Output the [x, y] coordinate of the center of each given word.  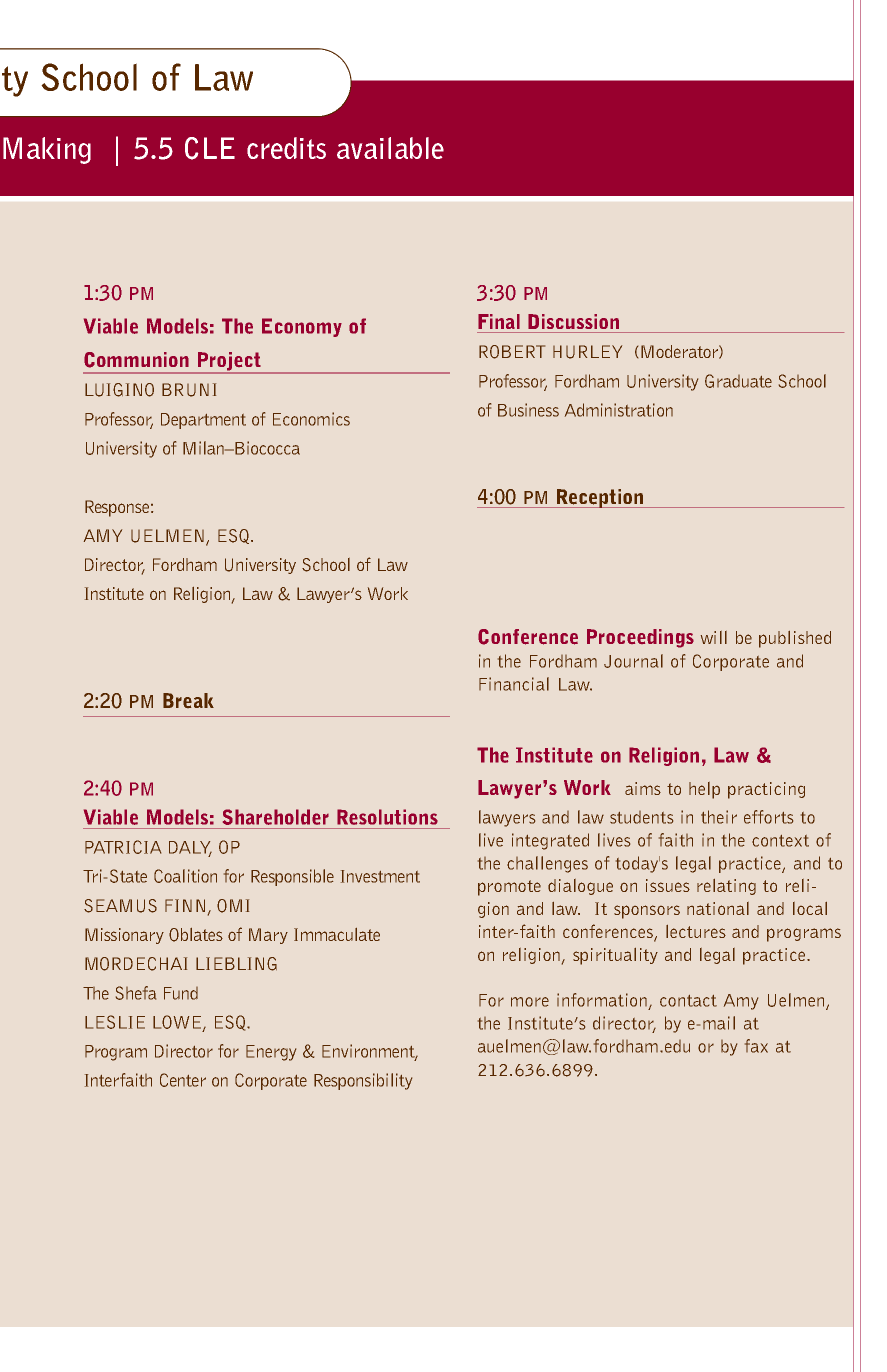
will [714, 637]
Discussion [573, 321]
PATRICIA [123, 847]
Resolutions [387, 817]
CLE [210, 148]
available [390, 148]
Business [528, 410]
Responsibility [363, 1081]
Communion [136, 360]
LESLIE [115, 1022]
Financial [514, 684]
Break [188, 700]
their [719, 817]
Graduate [738, 381]
